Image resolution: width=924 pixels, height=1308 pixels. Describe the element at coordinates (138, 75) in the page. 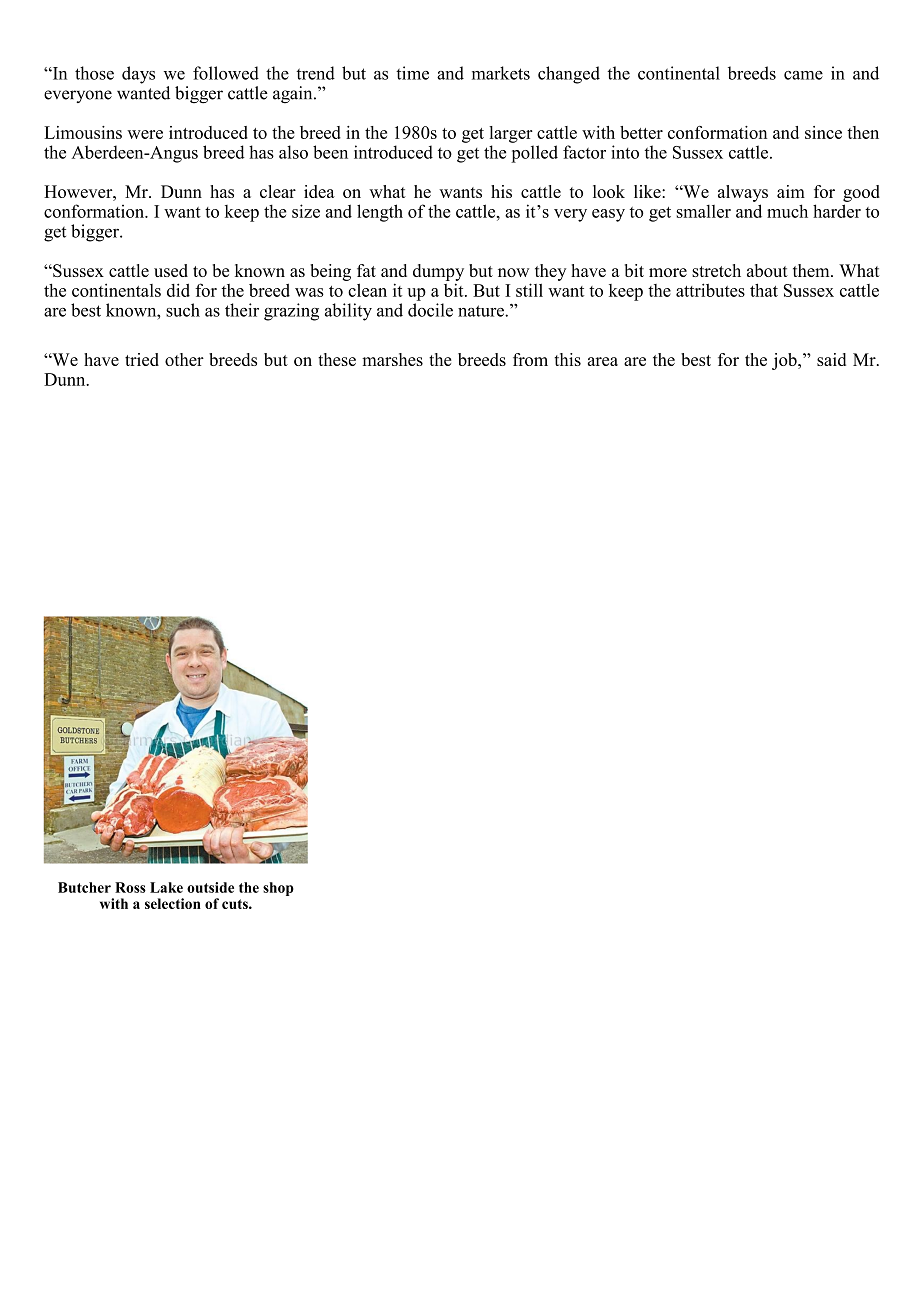

I see `days` at that location.
